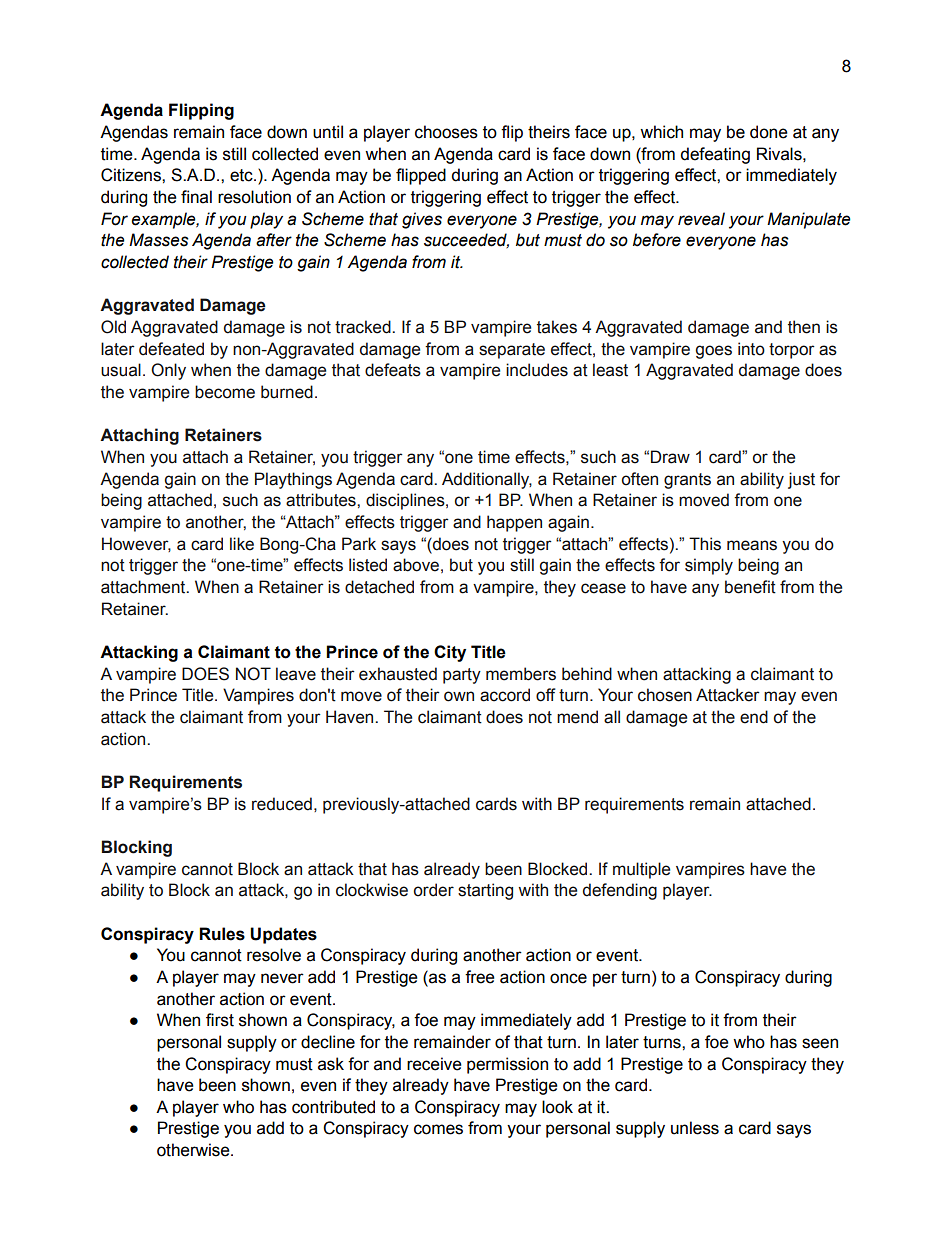 This document has width=952, height=1233. I want to click on etc, so click(242, 175).
